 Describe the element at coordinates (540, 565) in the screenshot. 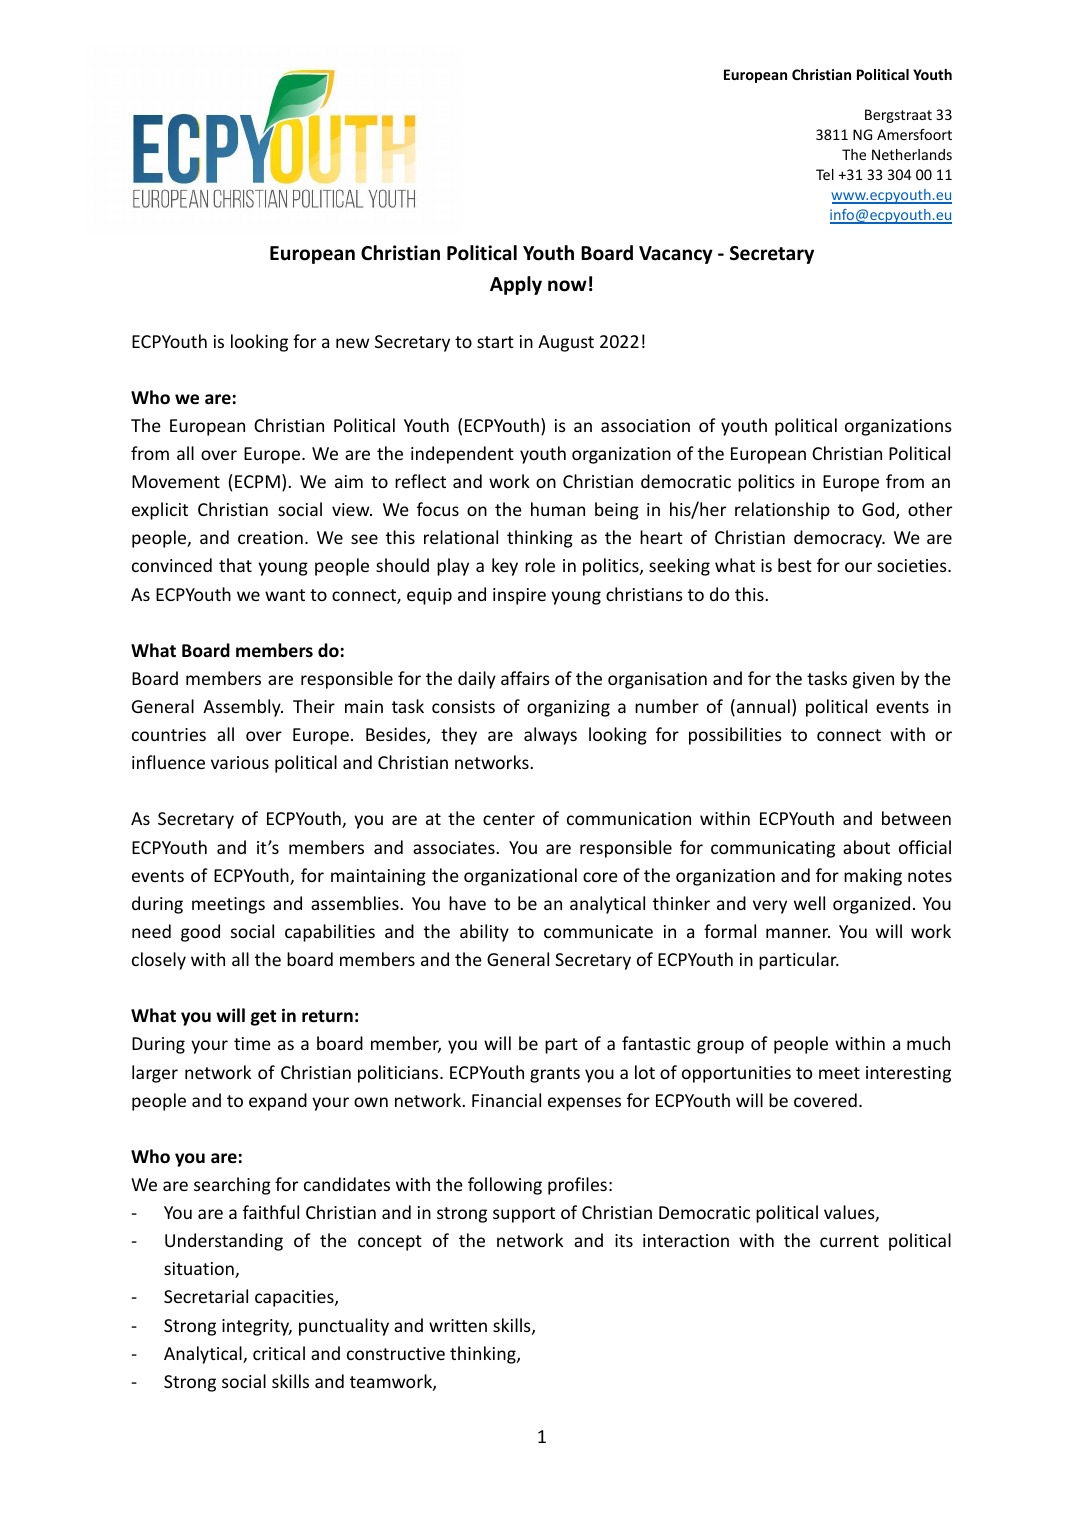

I see `role` at that location.
